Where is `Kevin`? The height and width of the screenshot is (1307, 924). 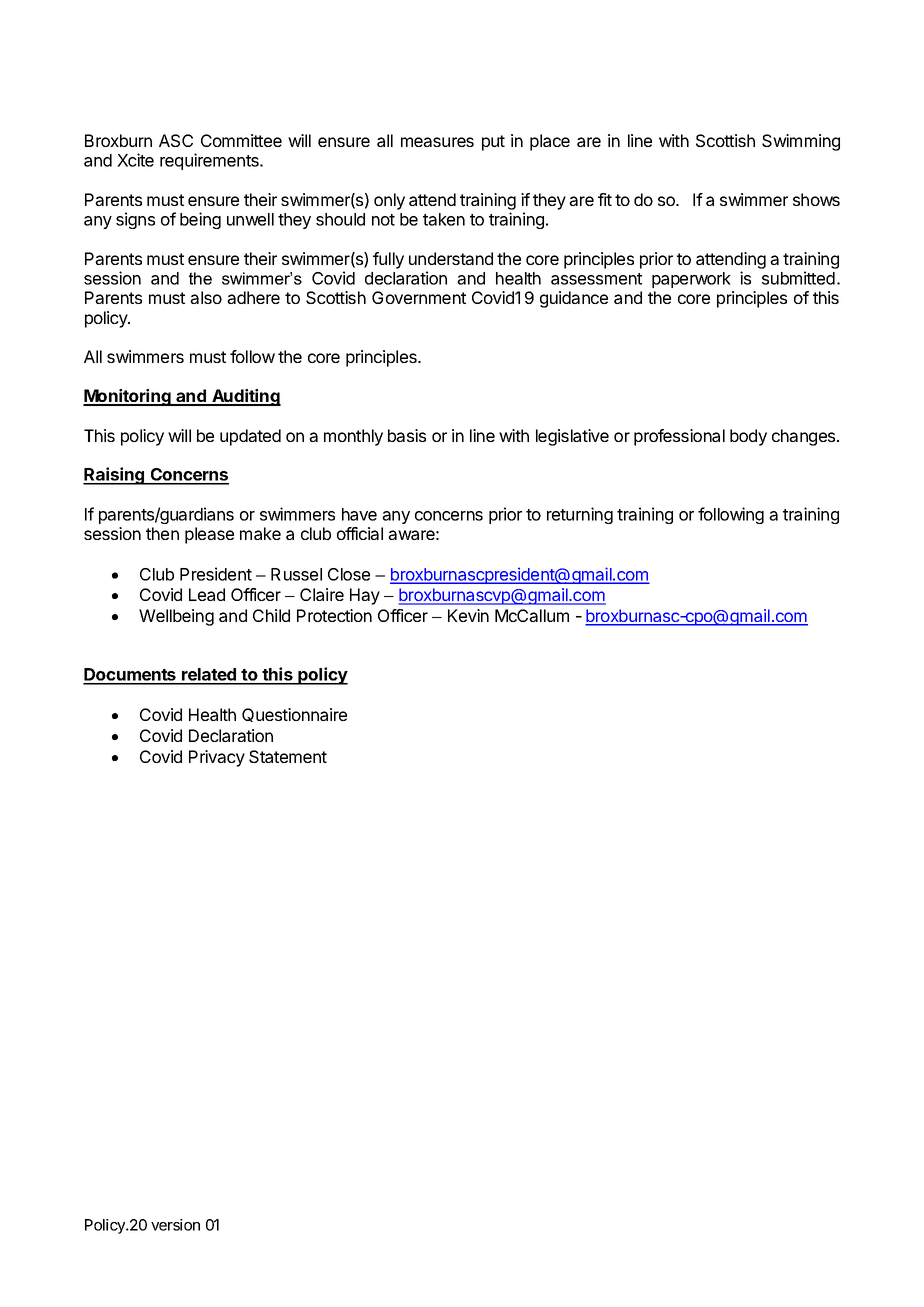 Kevin is located at coordinates (468, 615).
